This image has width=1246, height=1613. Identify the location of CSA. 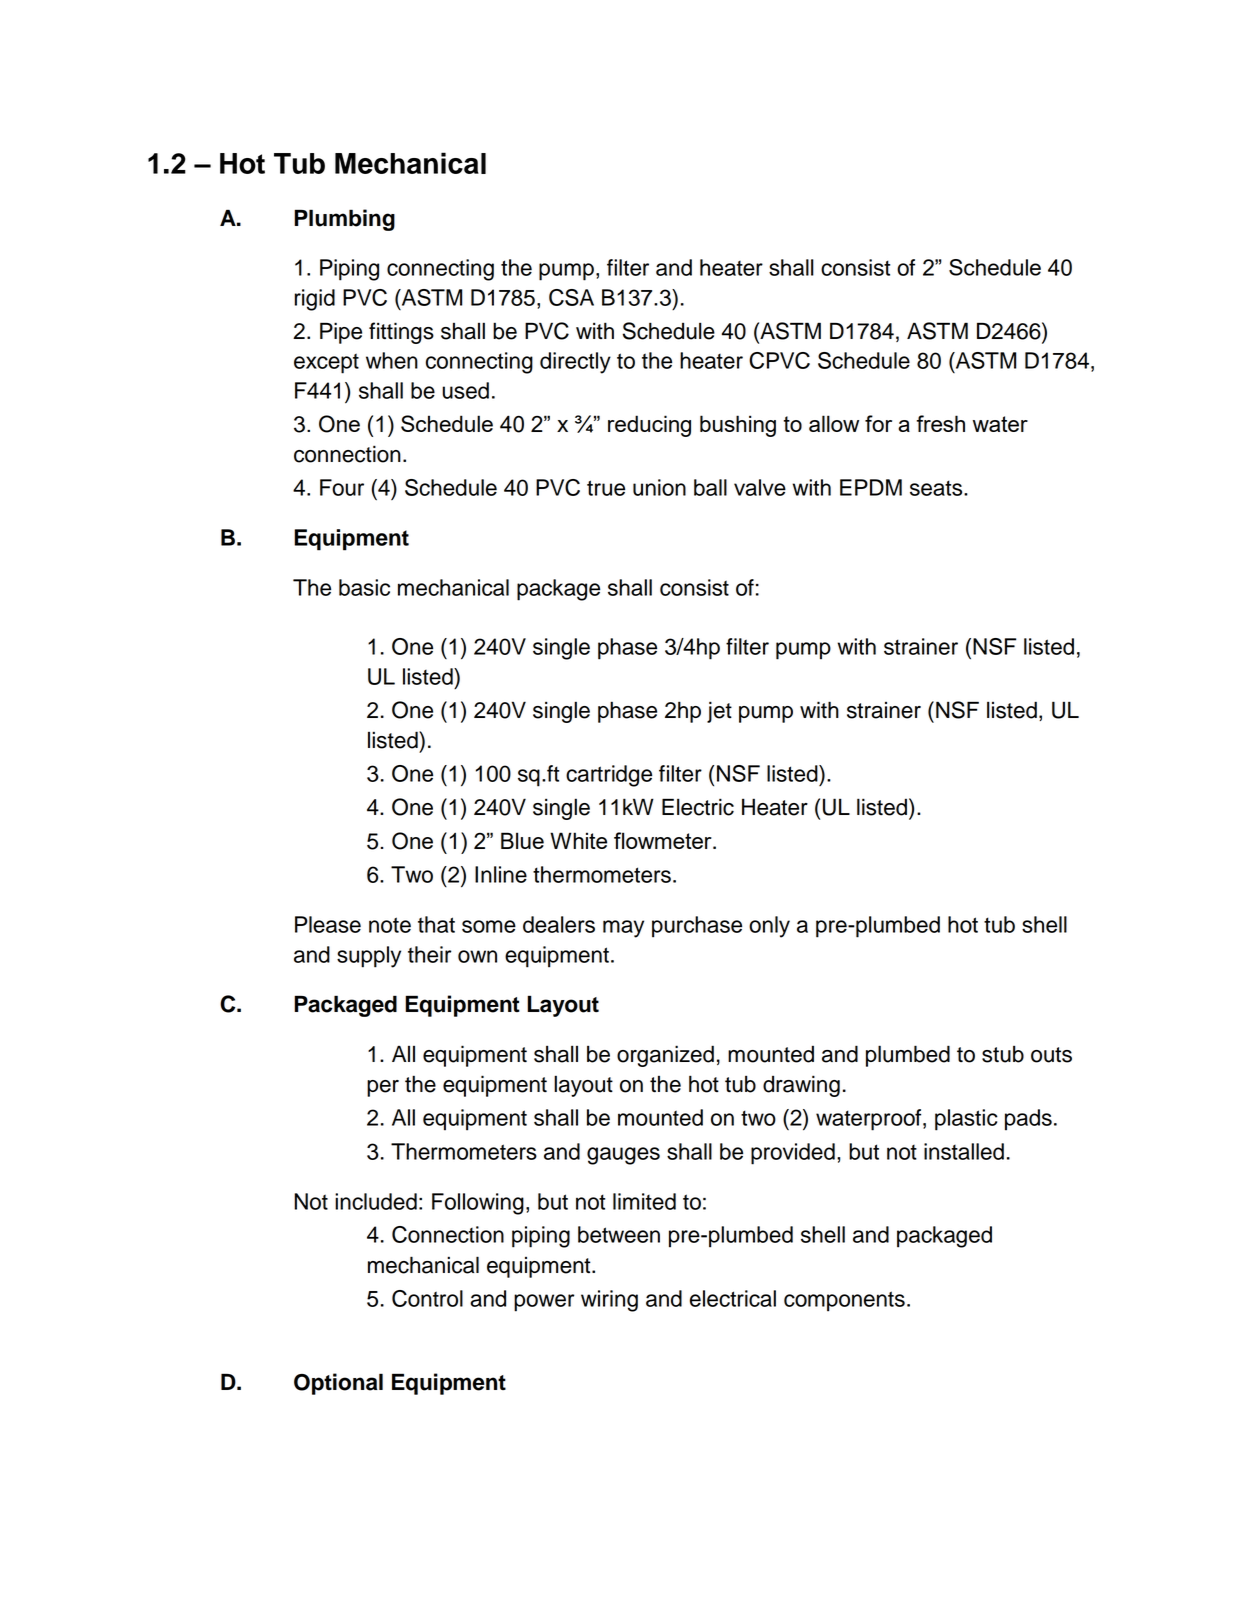
(571, 297).
